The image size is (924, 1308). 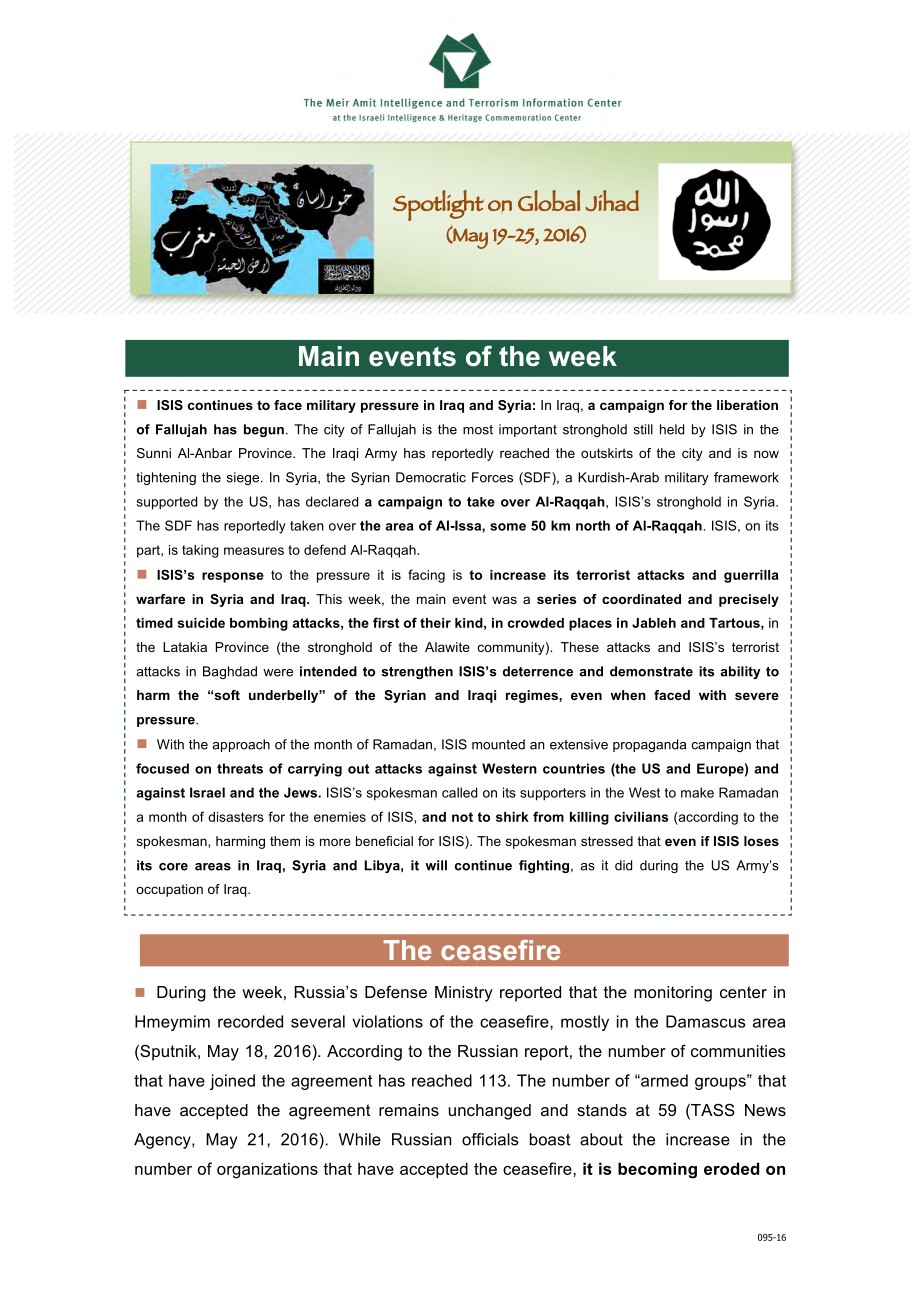 I want to click on officials, so click(x=490, y=1139).
